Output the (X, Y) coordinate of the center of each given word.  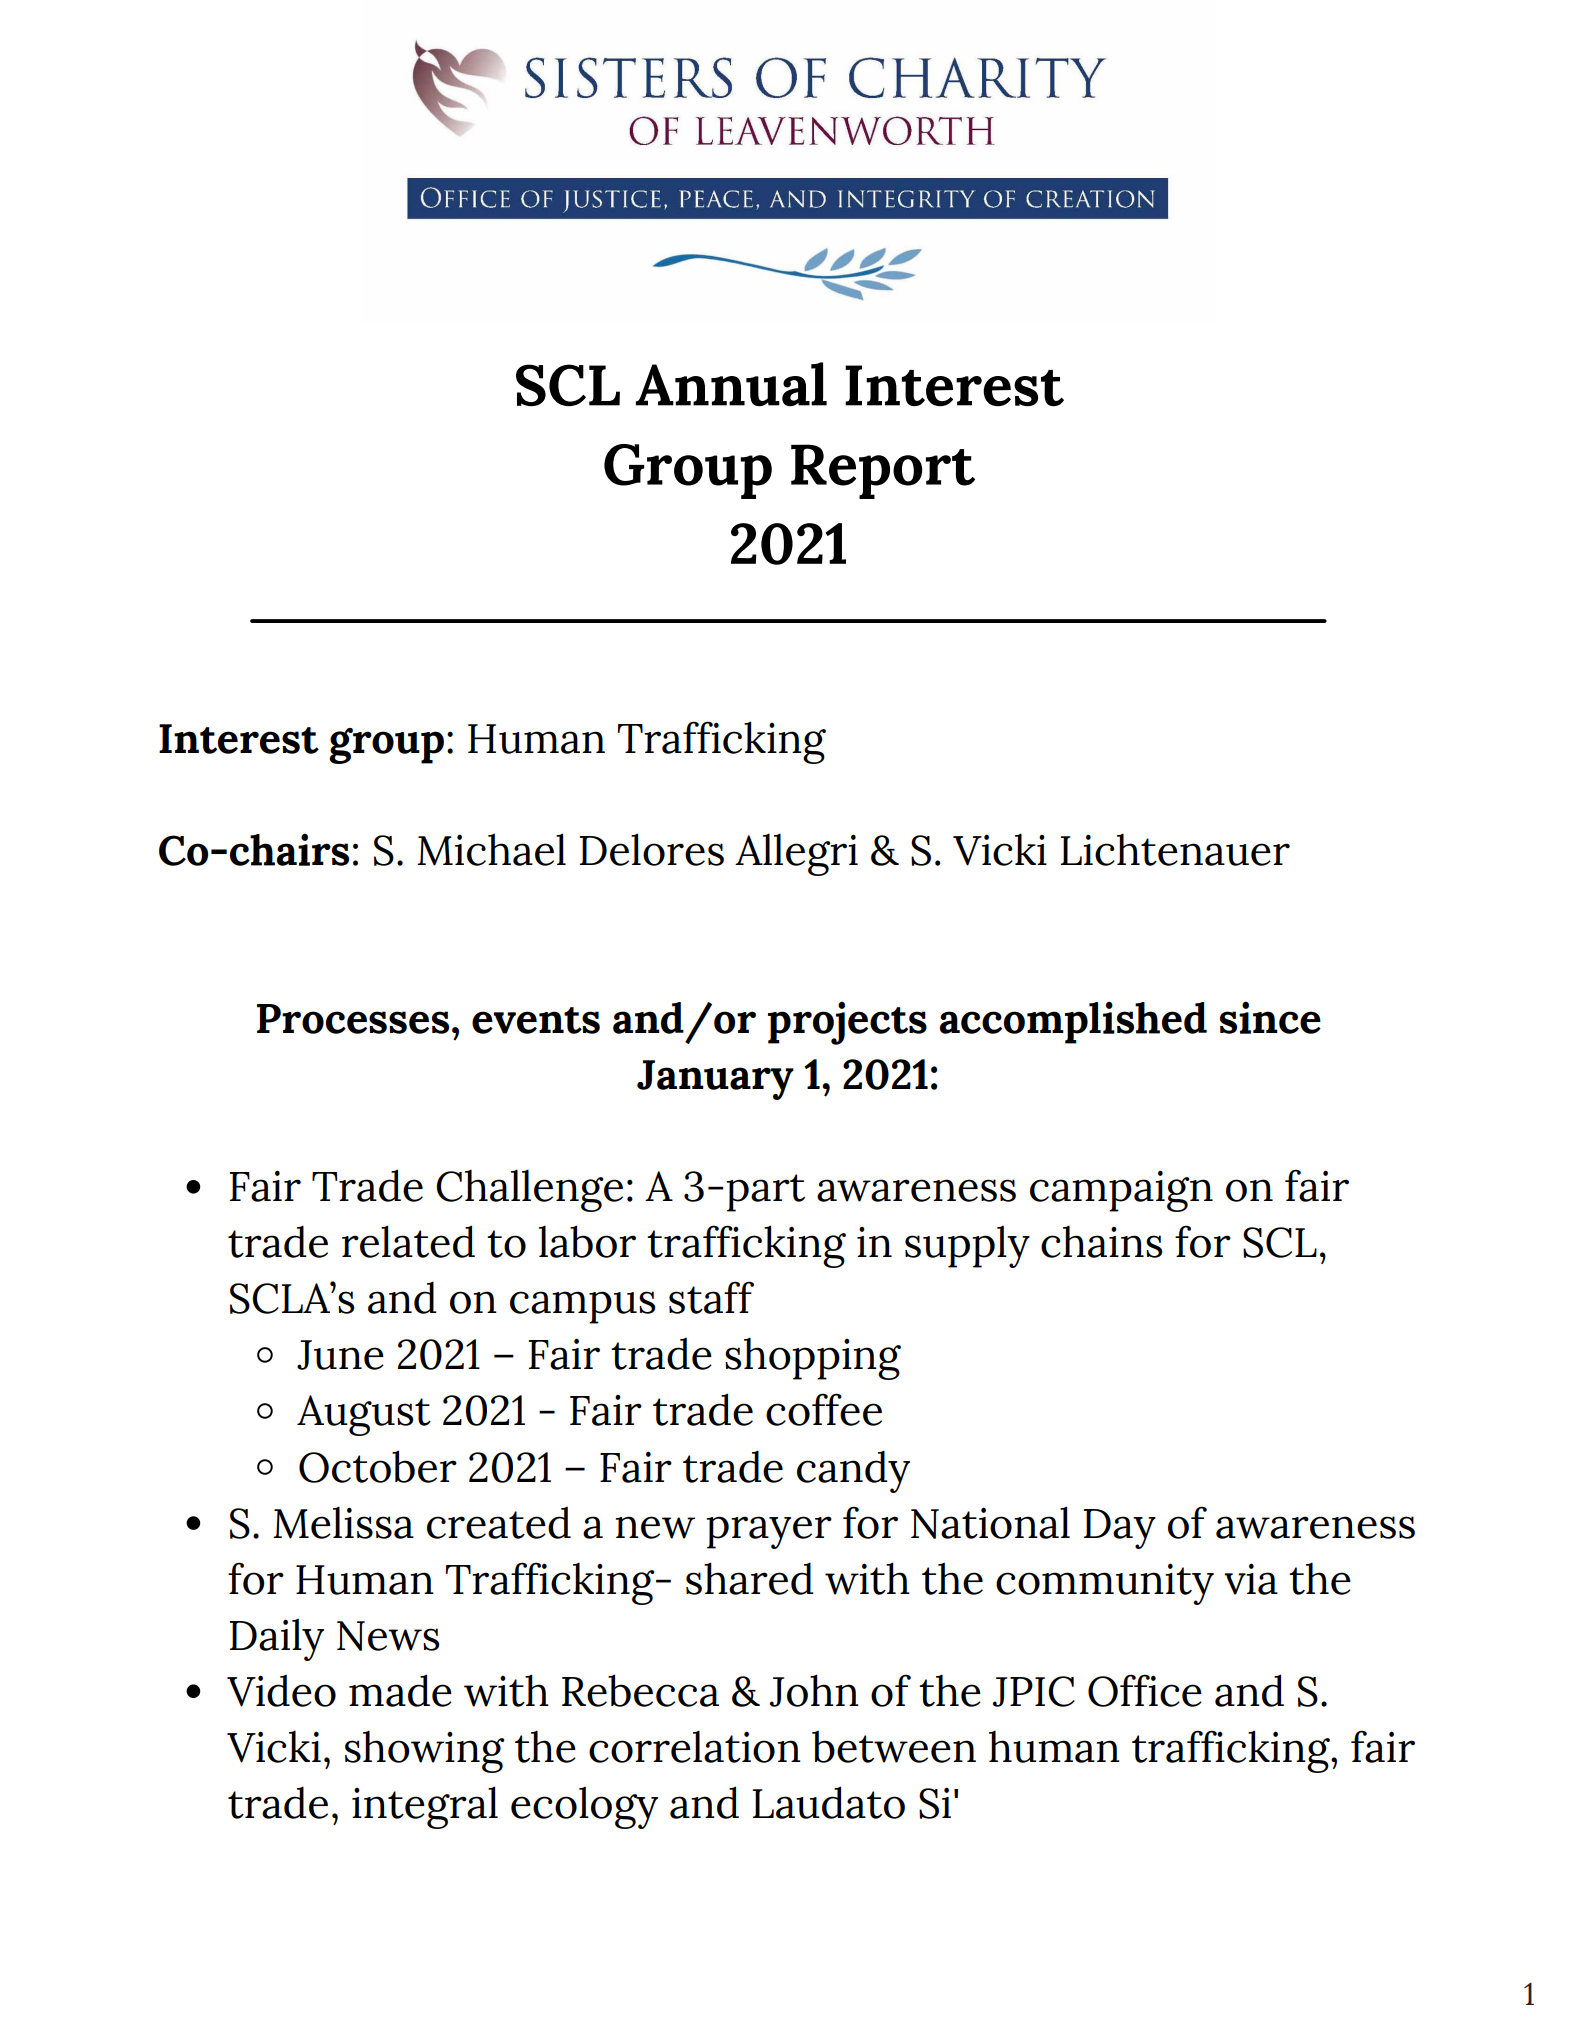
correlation (695, 1746)
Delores (652, 849)
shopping (813, 1358)
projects (847, 1023)
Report (883, 471)
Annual (731, 384)
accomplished (1073, 1022)
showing (425, 1751)
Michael (491, 849)
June (340, 1355)
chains (1101, 1241)
